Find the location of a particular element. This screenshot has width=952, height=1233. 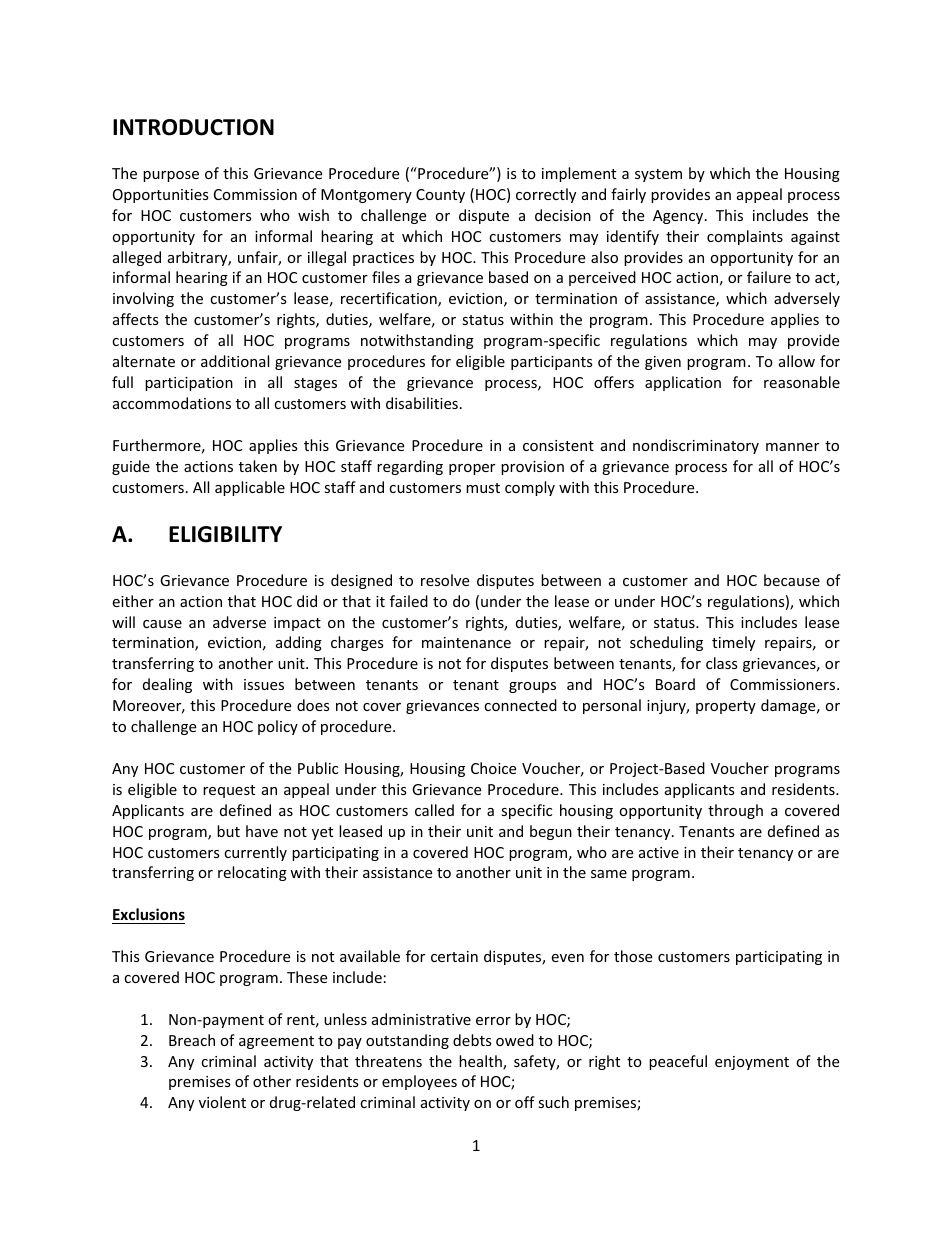

participation is located at coordinates (189, 384).
